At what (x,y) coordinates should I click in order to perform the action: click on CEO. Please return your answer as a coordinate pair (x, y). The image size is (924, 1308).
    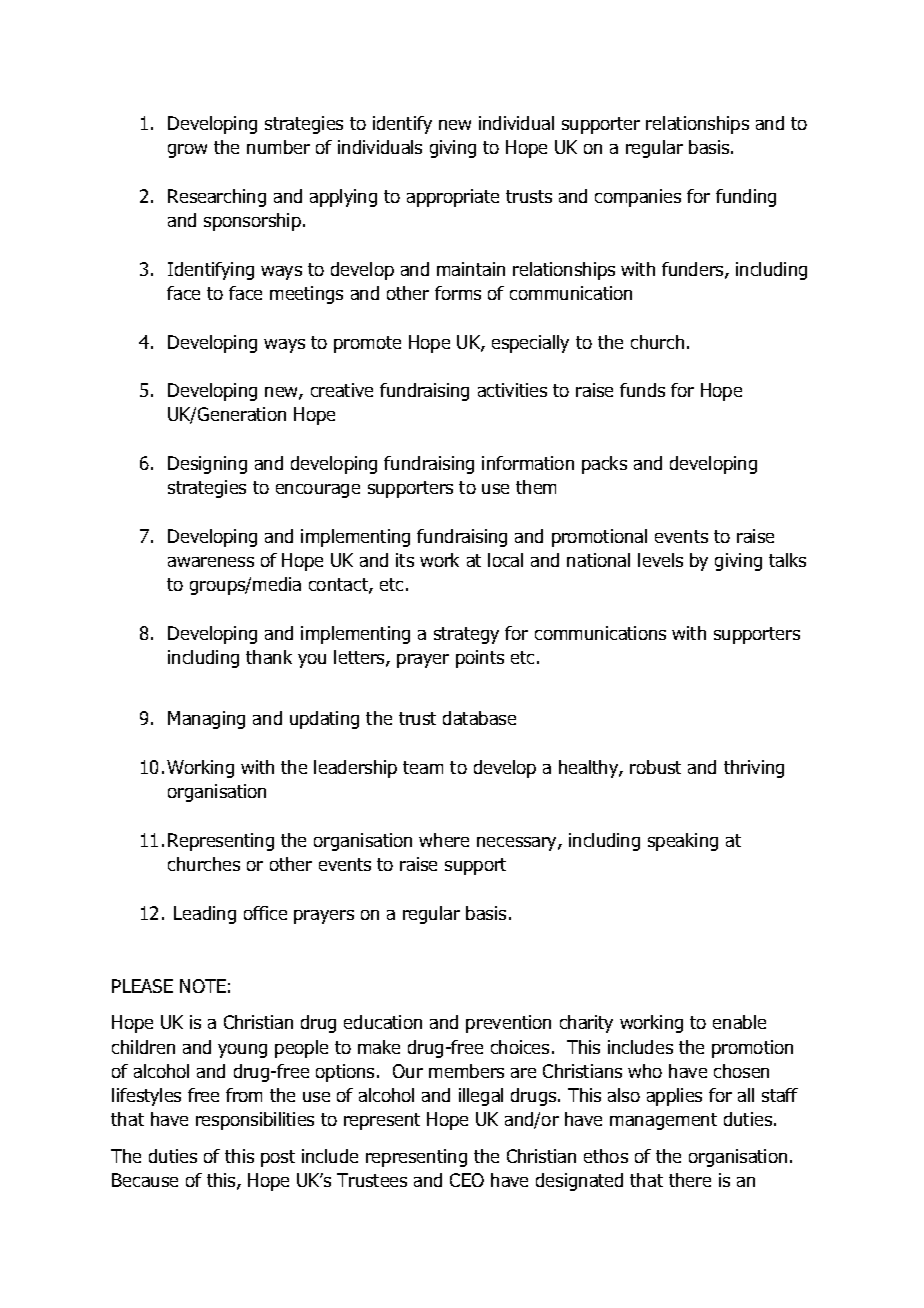
    Looking at the image, I should click on (467, 1180).
